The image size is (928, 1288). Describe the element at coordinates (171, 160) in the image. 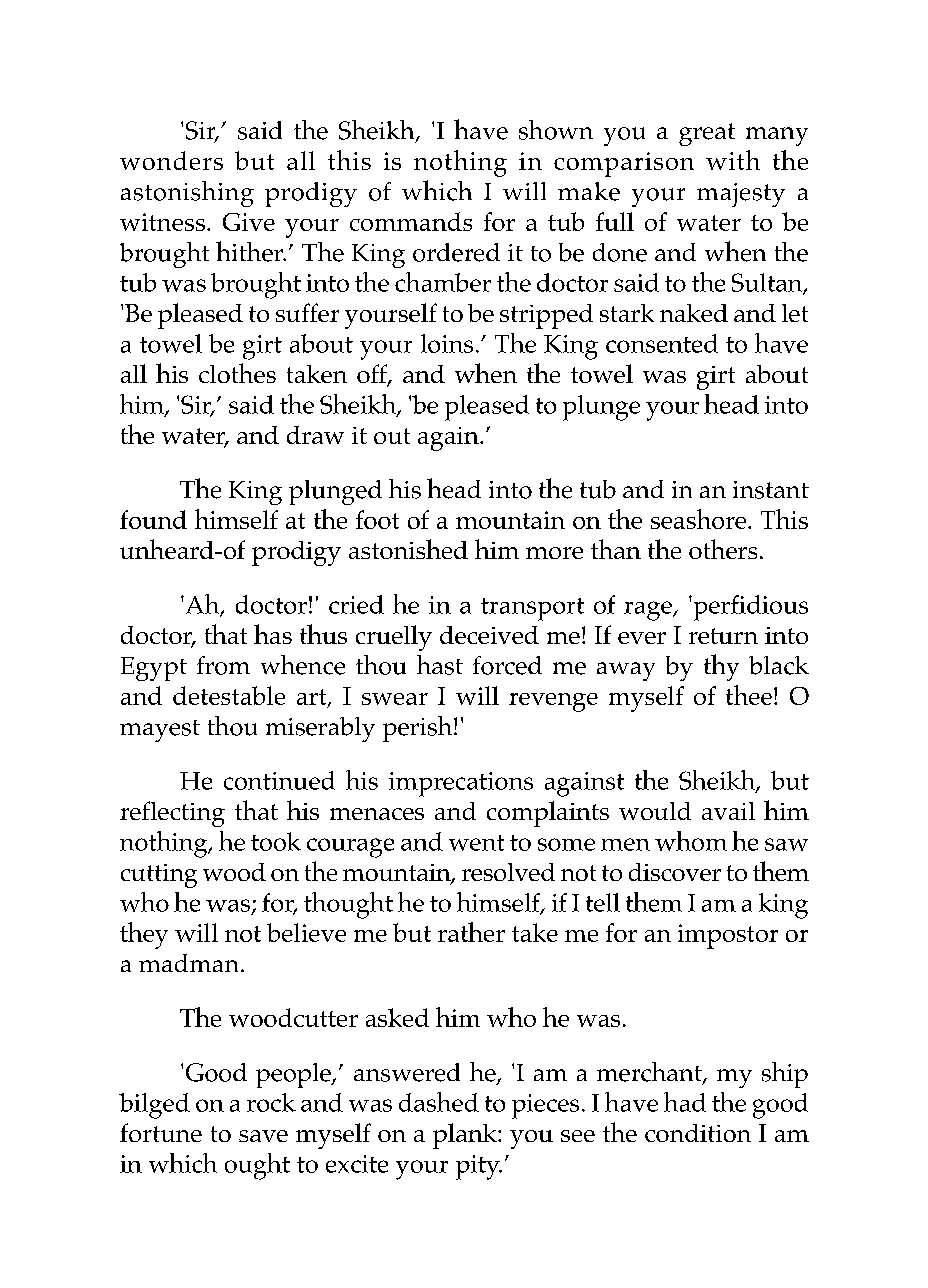

I see `wonders` at that location.
